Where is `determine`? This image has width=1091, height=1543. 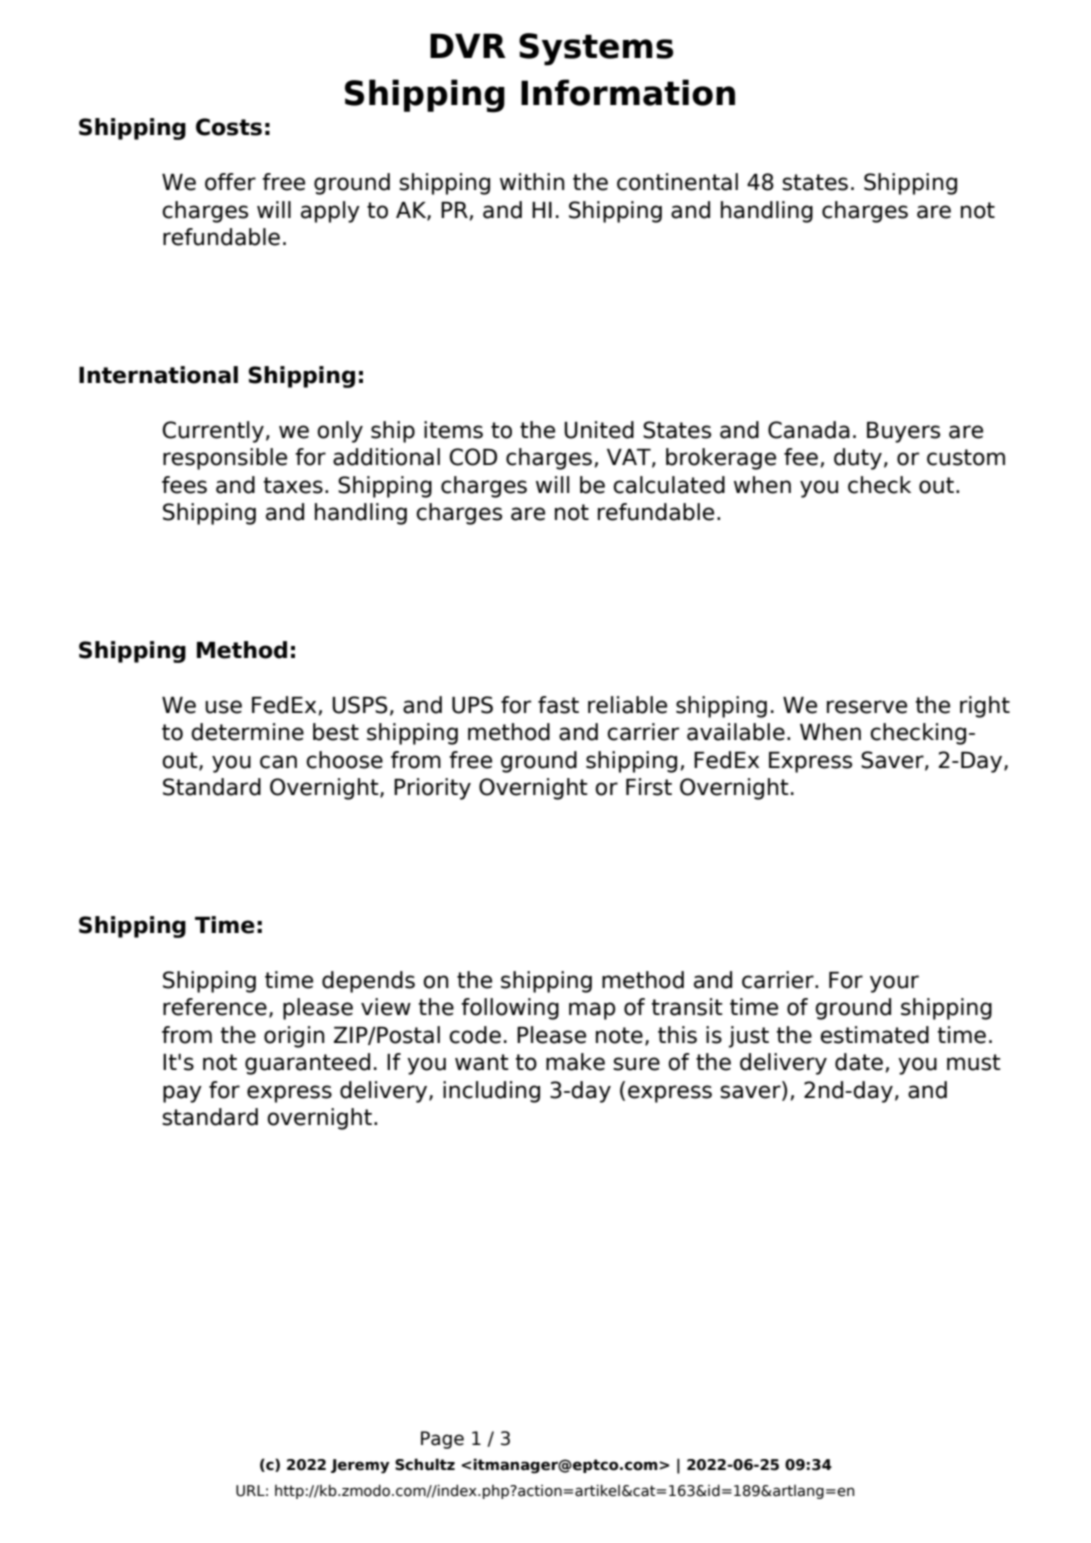
determine is located at coordinates (247, 732).
